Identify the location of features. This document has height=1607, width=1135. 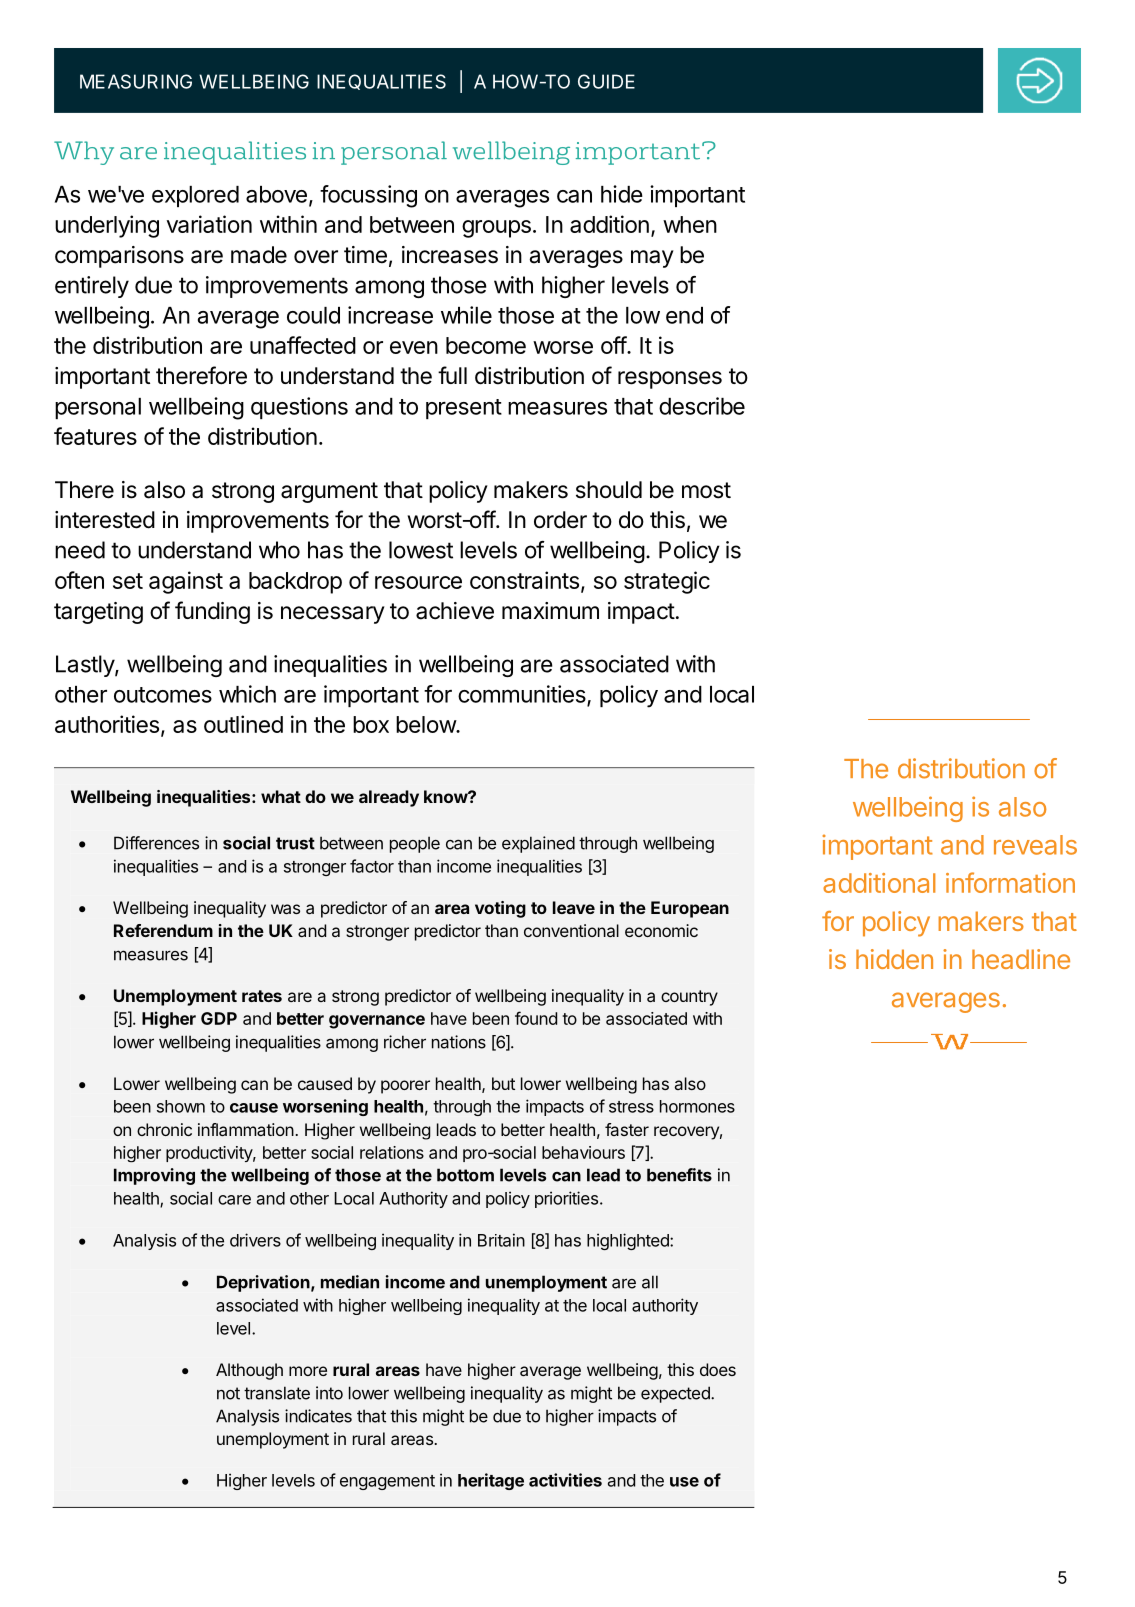
(95, 436).
